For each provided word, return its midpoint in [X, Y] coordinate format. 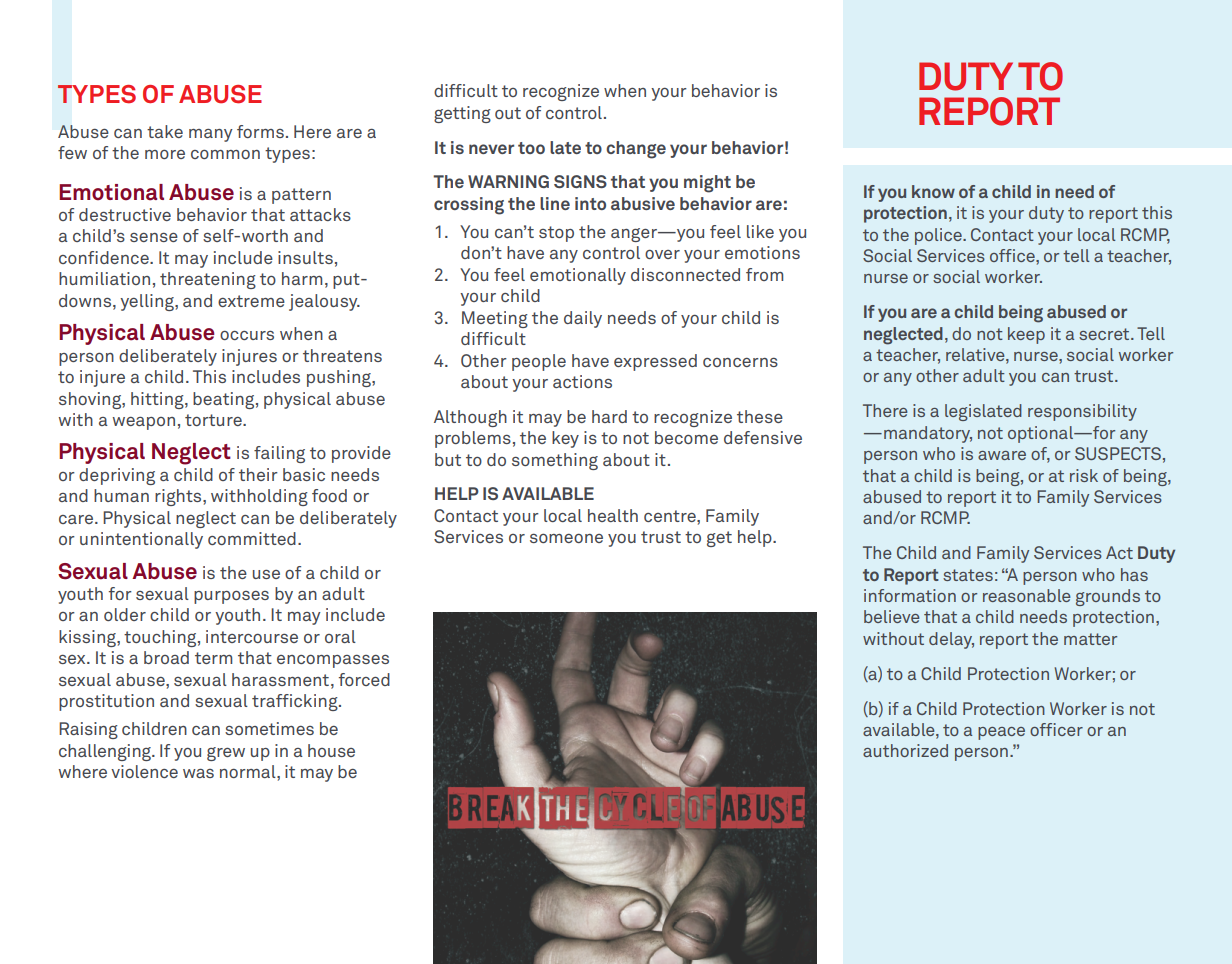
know [933, 191]
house [331, 750]
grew [226, 754]
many [211, 135]
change [636, 150]
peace [1001, 733]
